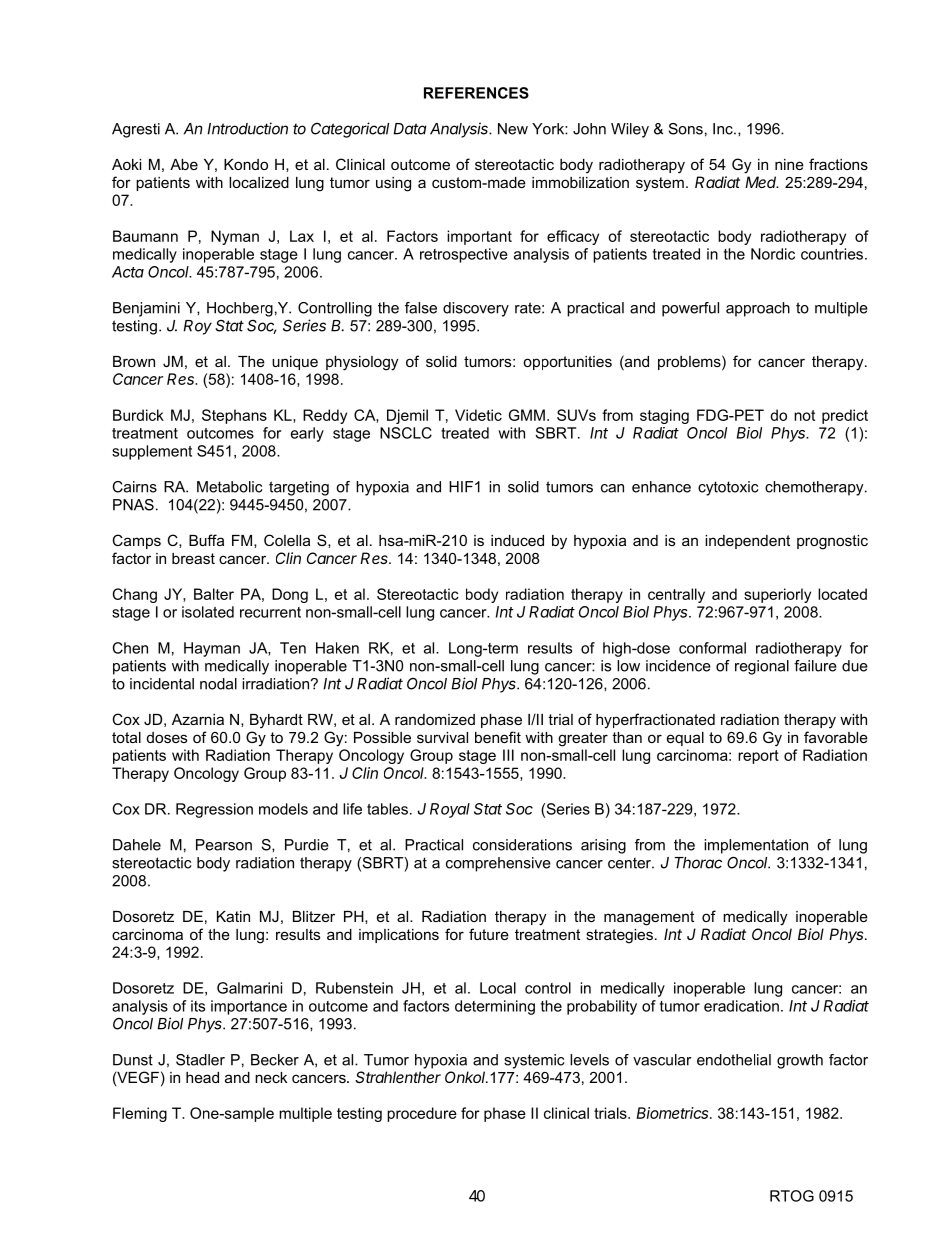 Image resolution: width=952 pixels, height=1233 pixels. What do you see at coordinates (247, 128) in the screenshot?
I see `Introduction` at bounding box center [247, 128].
